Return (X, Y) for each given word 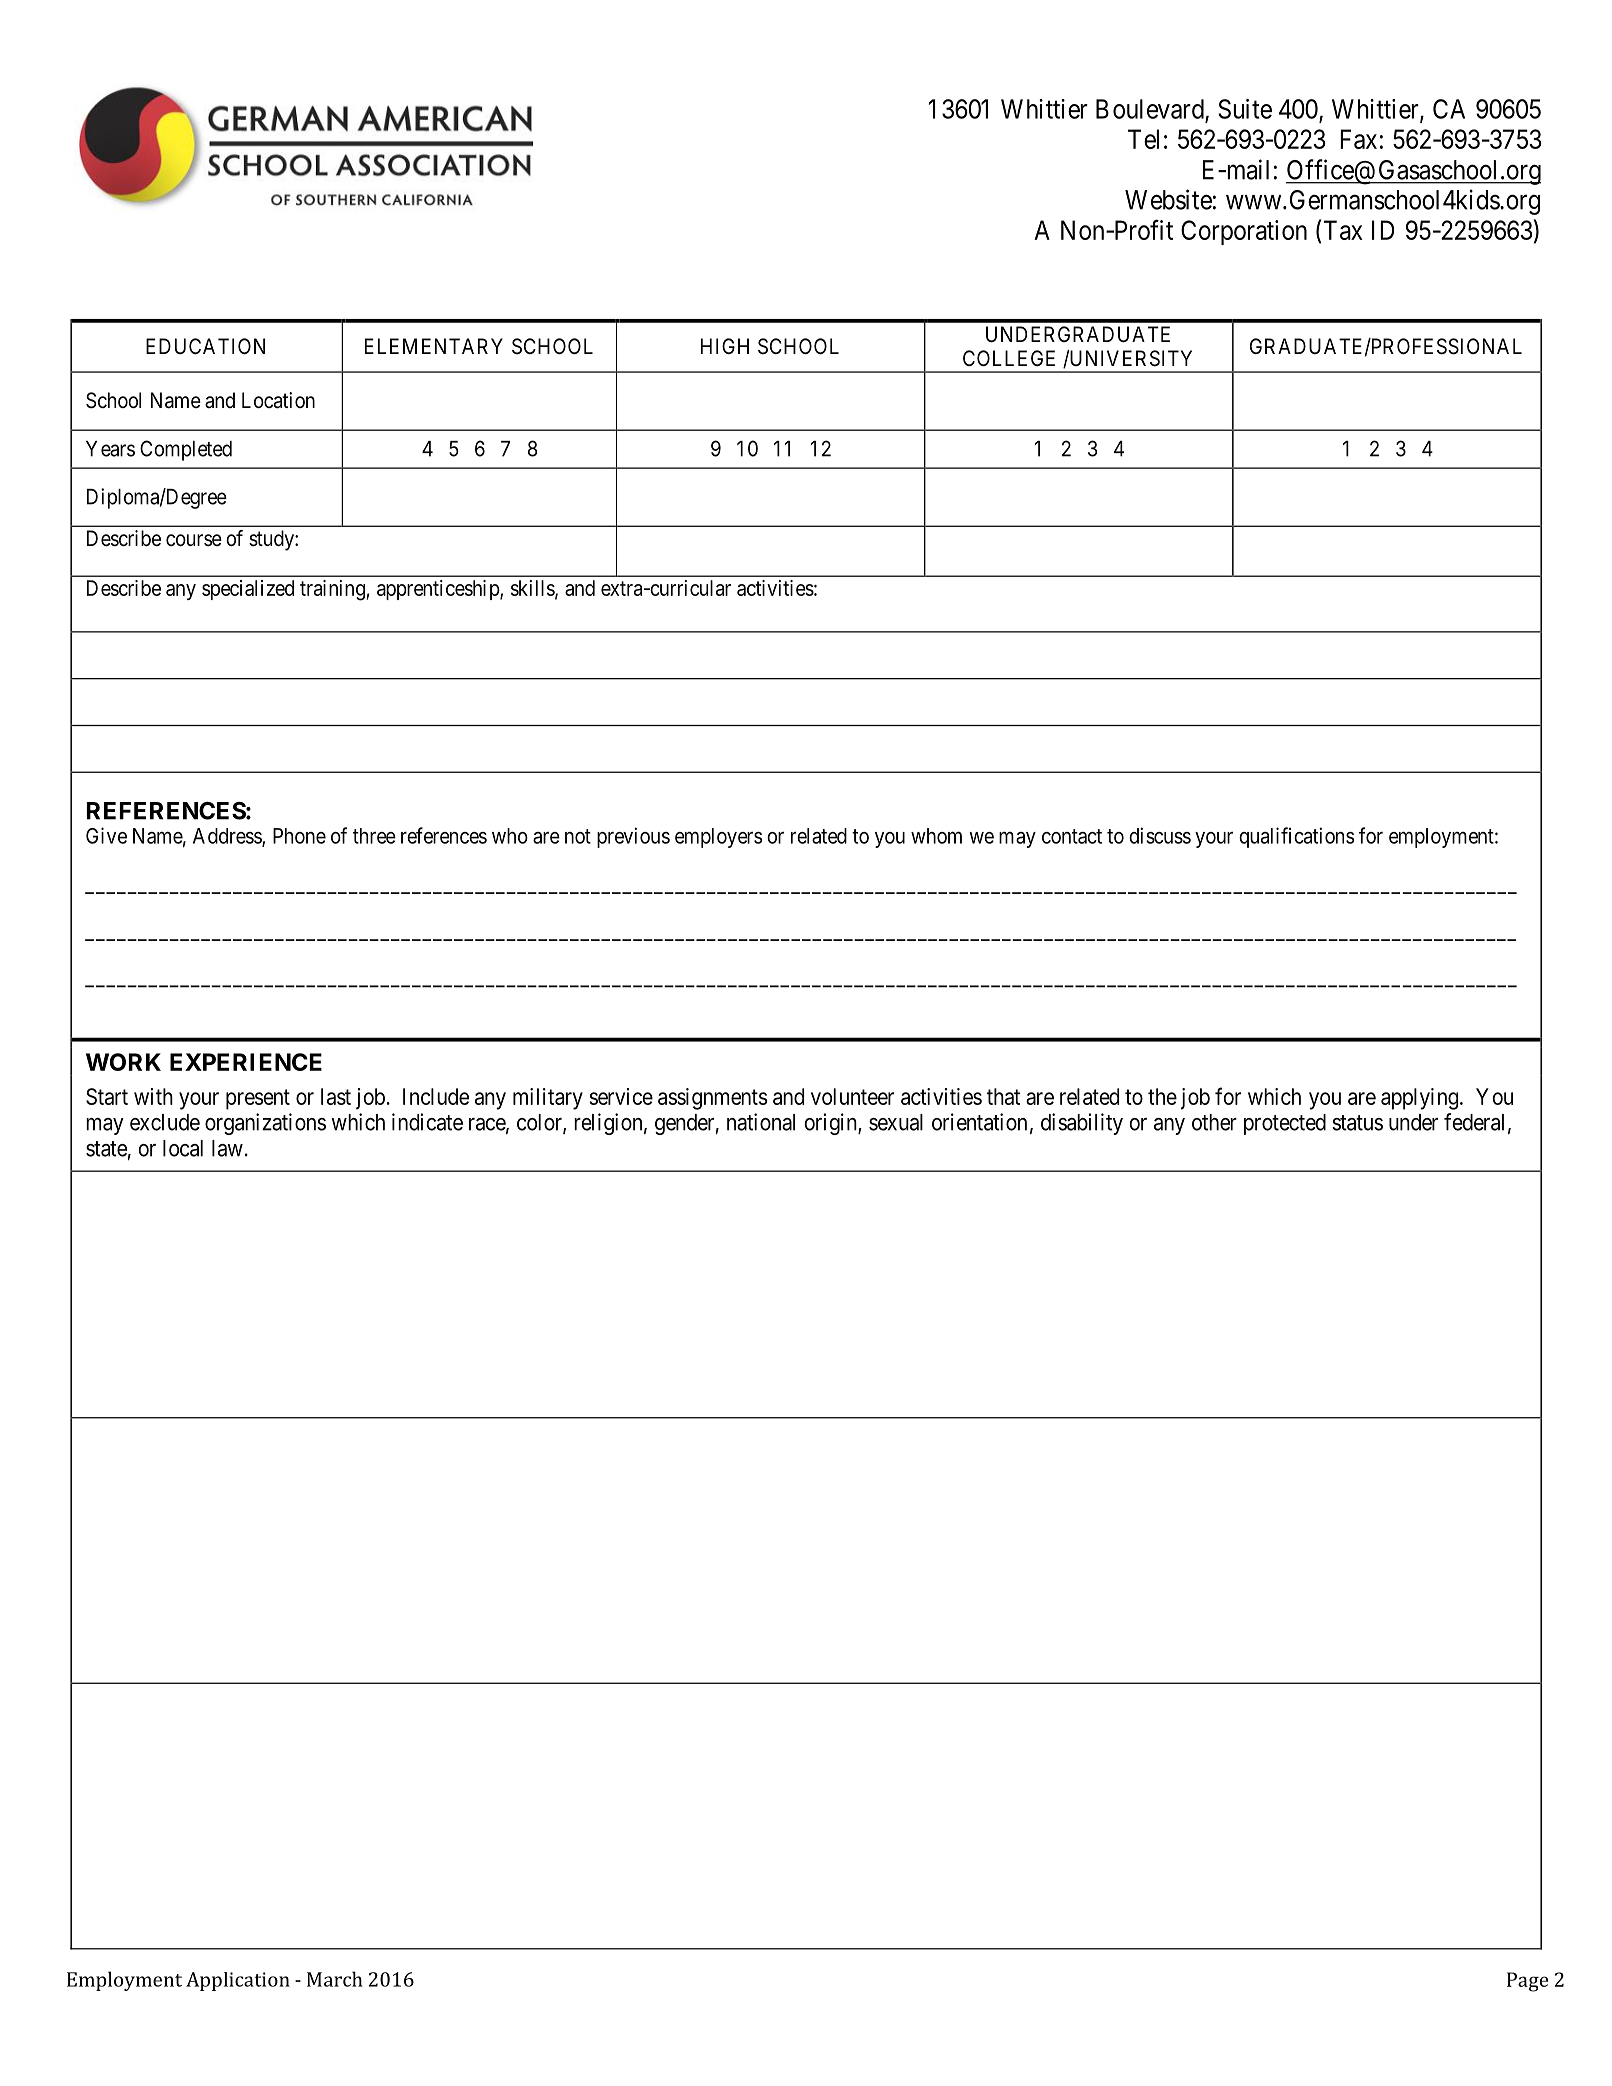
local (183, 1148)
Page (1527, 1982)
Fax (1358, 139)
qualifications (1296, 837)
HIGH (725, 346)
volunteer (852, 1096)
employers (718, 838)
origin (832, 1124)
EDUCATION (205, 346)
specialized (248, 590)
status (1357, 1123)
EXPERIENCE (246, 1062)
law (227, 1148)
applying (1419, 1099)
